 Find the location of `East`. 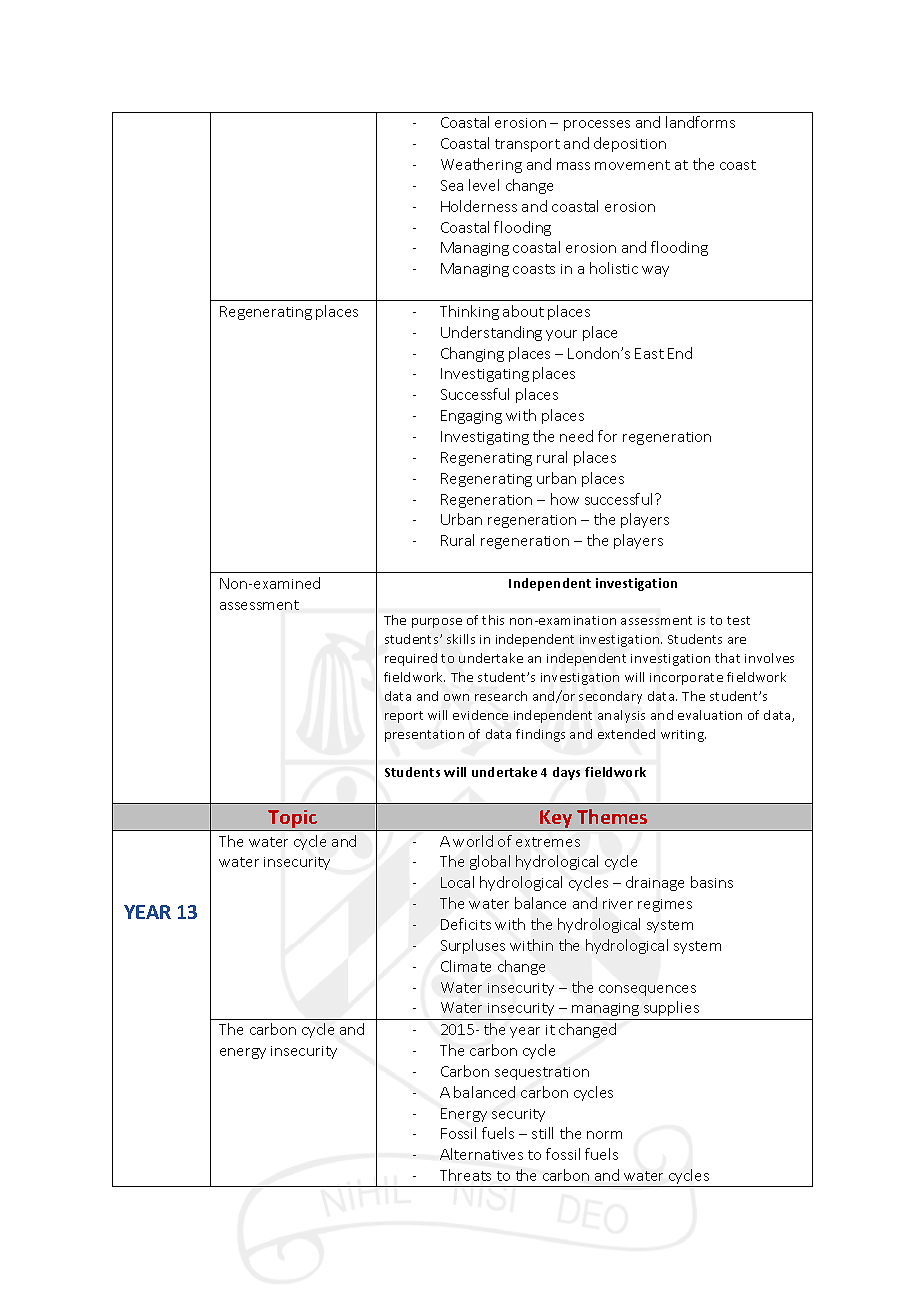

East is located at coordinates (649, 353).
